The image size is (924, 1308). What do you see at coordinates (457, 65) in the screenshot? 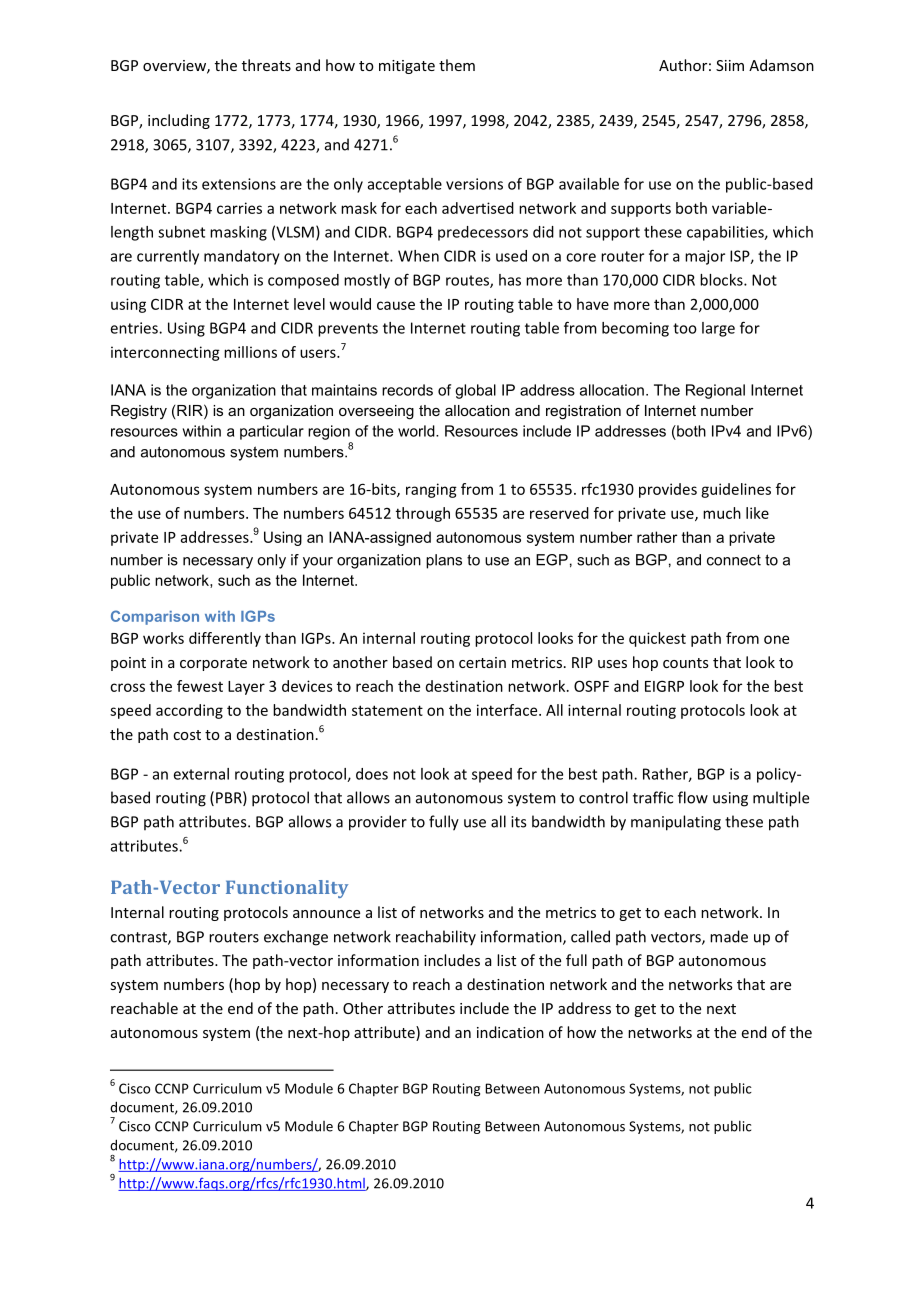
I see `them` at bounding box center [457, 65].
